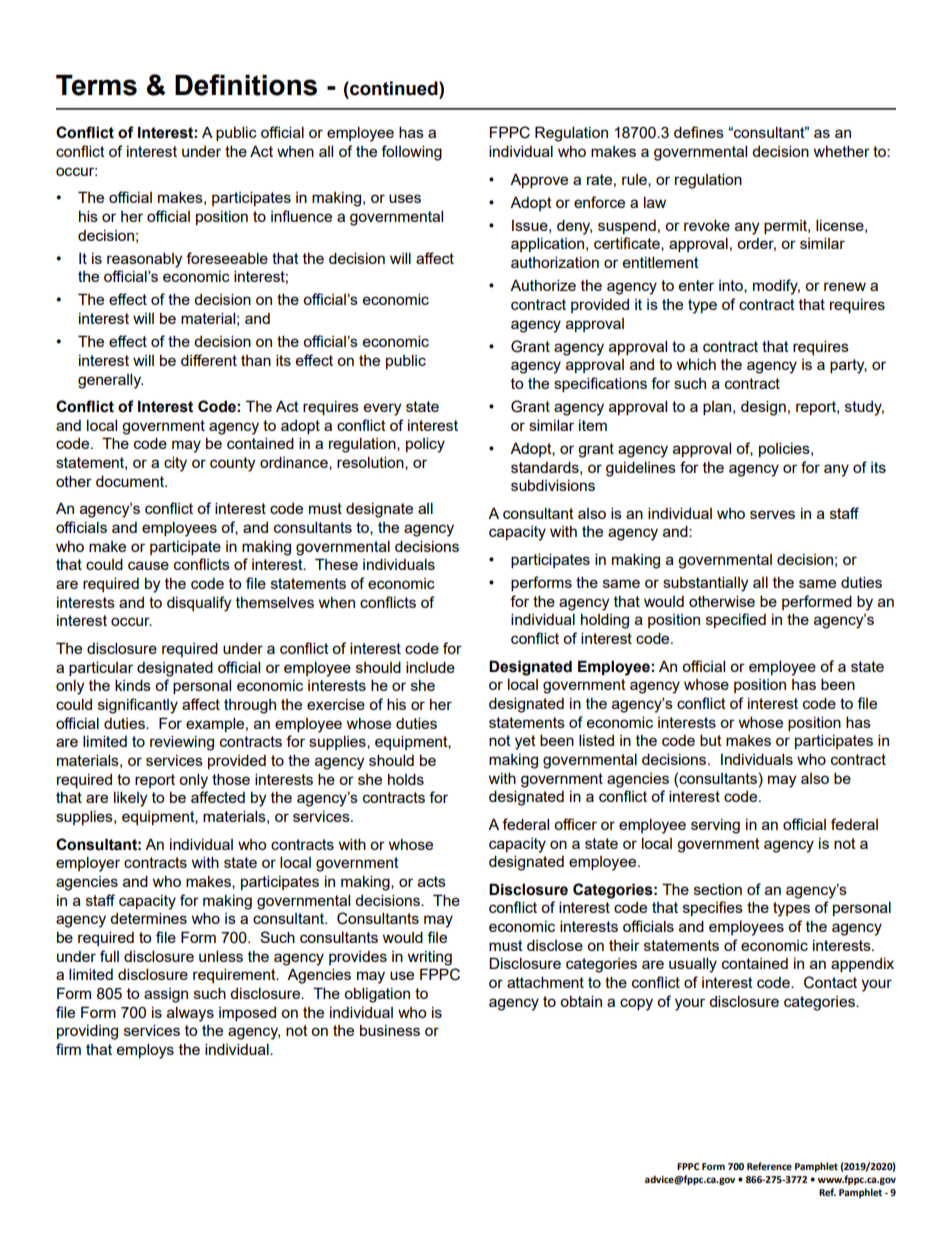  What do you see at coordinates (769, 1166) in the page?
I see `Reference` at bounding box center [769, 1166].
